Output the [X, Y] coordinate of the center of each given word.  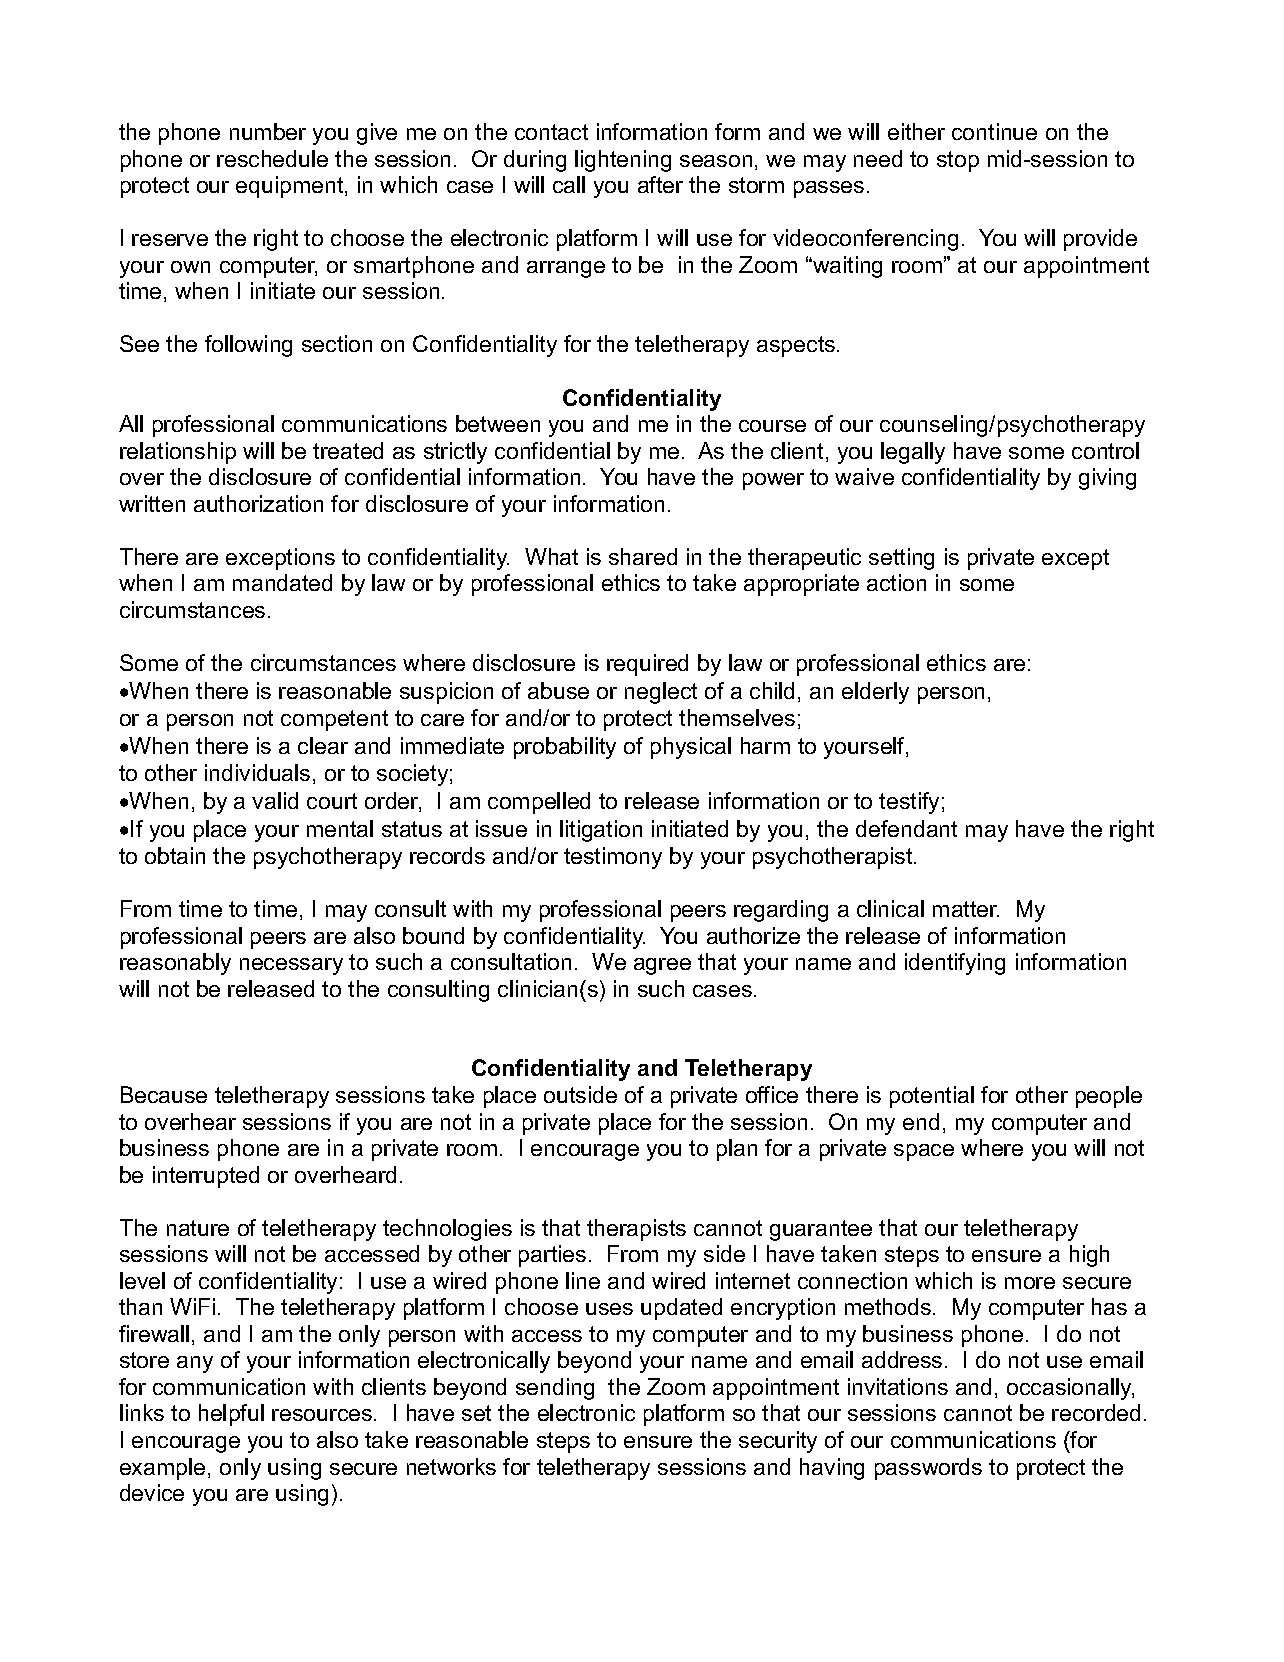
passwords [928, 1469]
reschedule [272, 158]
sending [555, 1389]
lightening [623, 161]
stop [958, 161]
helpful [231, 1415]
